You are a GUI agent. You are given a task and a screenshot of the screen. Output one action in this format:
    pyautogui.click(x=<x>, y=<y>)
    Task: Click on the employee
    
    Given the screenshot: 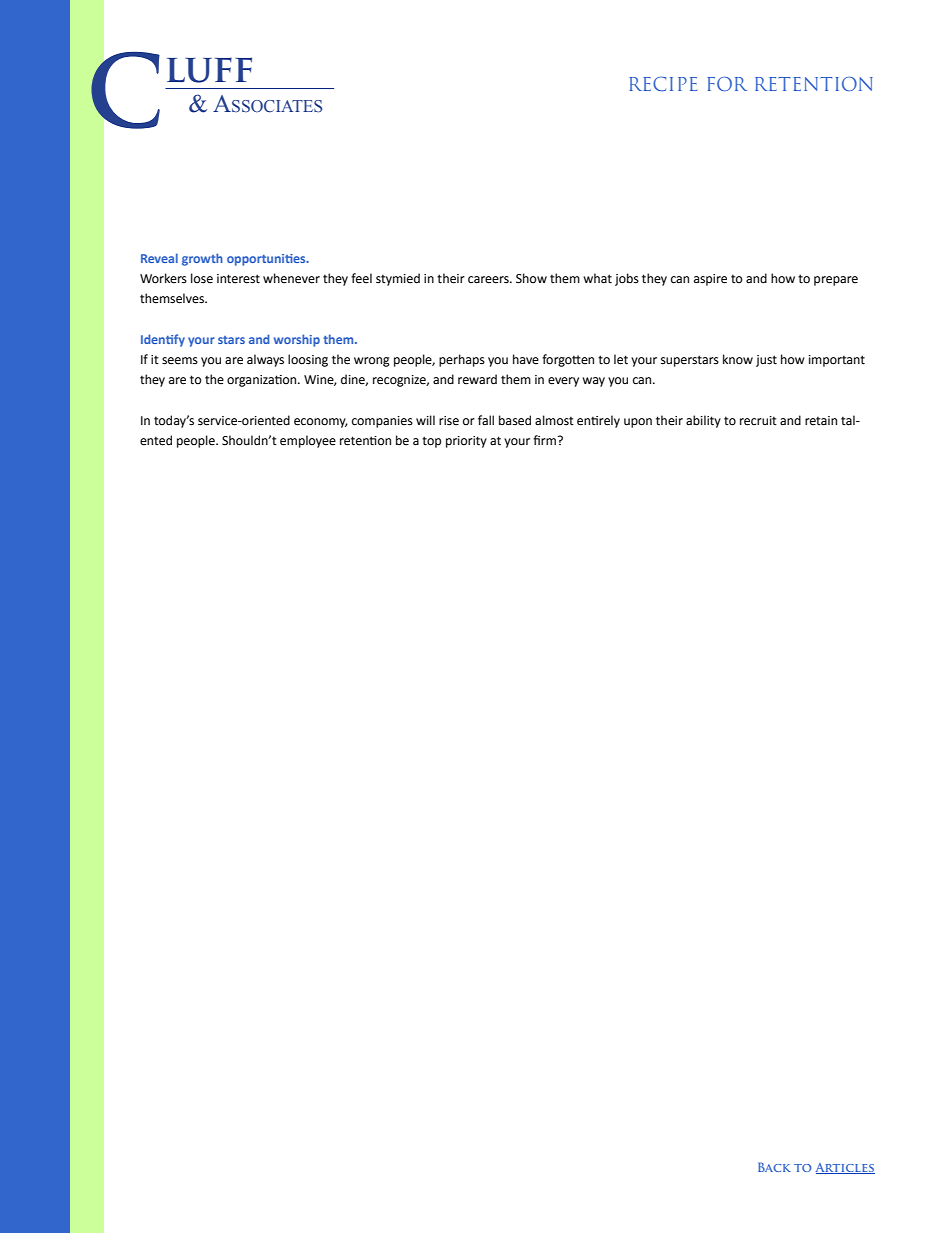 What is the action you would take?
    pyautogui.click(x=308, y=441)
